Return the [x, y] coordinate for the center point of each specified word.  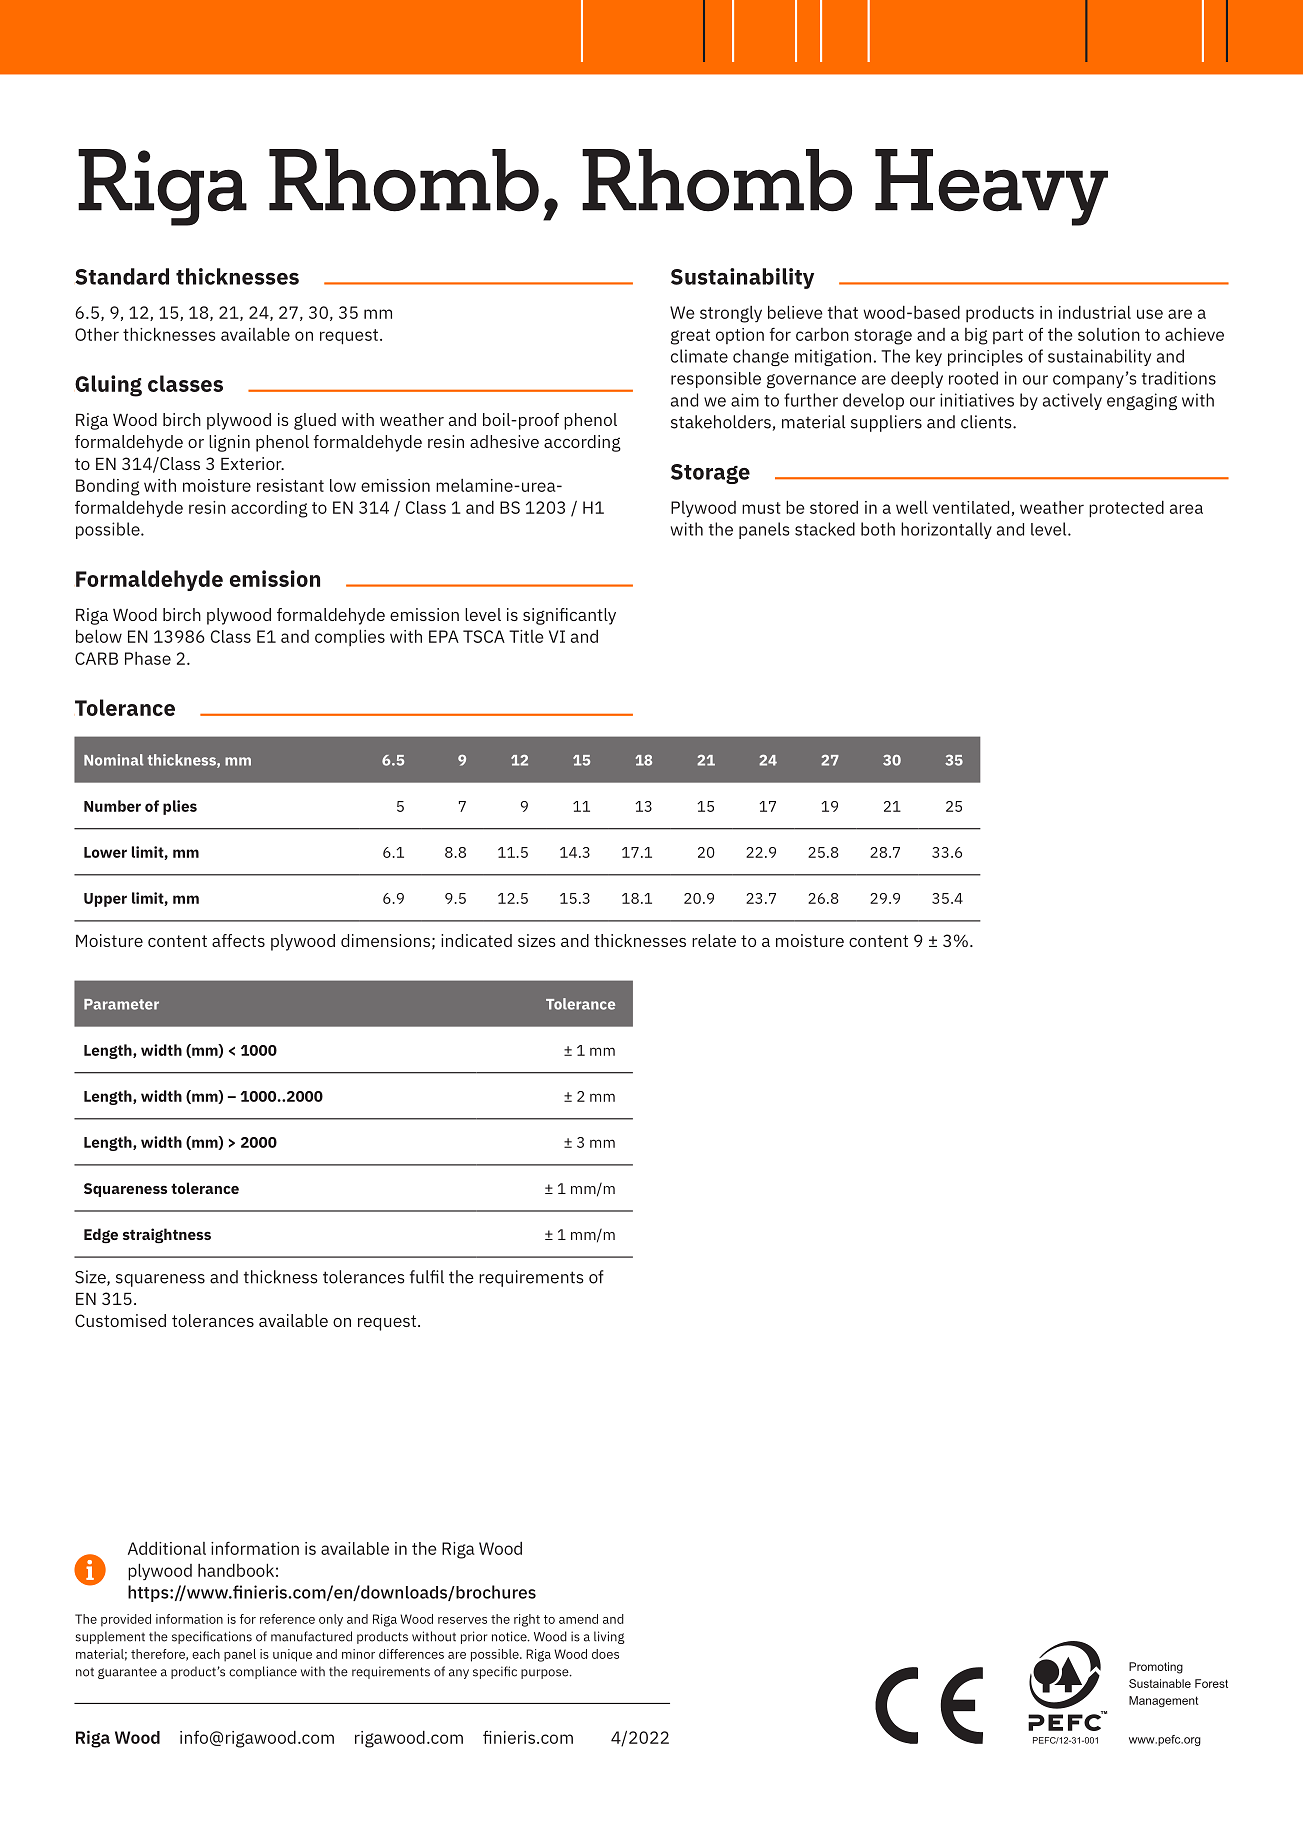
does [605, 1654]
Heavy [991, 187]
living [609, 1637]
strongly [731, 314]
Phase [148, 658]
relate [714, 940]
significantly [569, 616]
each [206, 1654]
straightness [167, 1236]
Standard [122, 276]
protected [1126, 509]
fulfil [427, 1277]
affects [238, 940]
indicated [476, 940]
